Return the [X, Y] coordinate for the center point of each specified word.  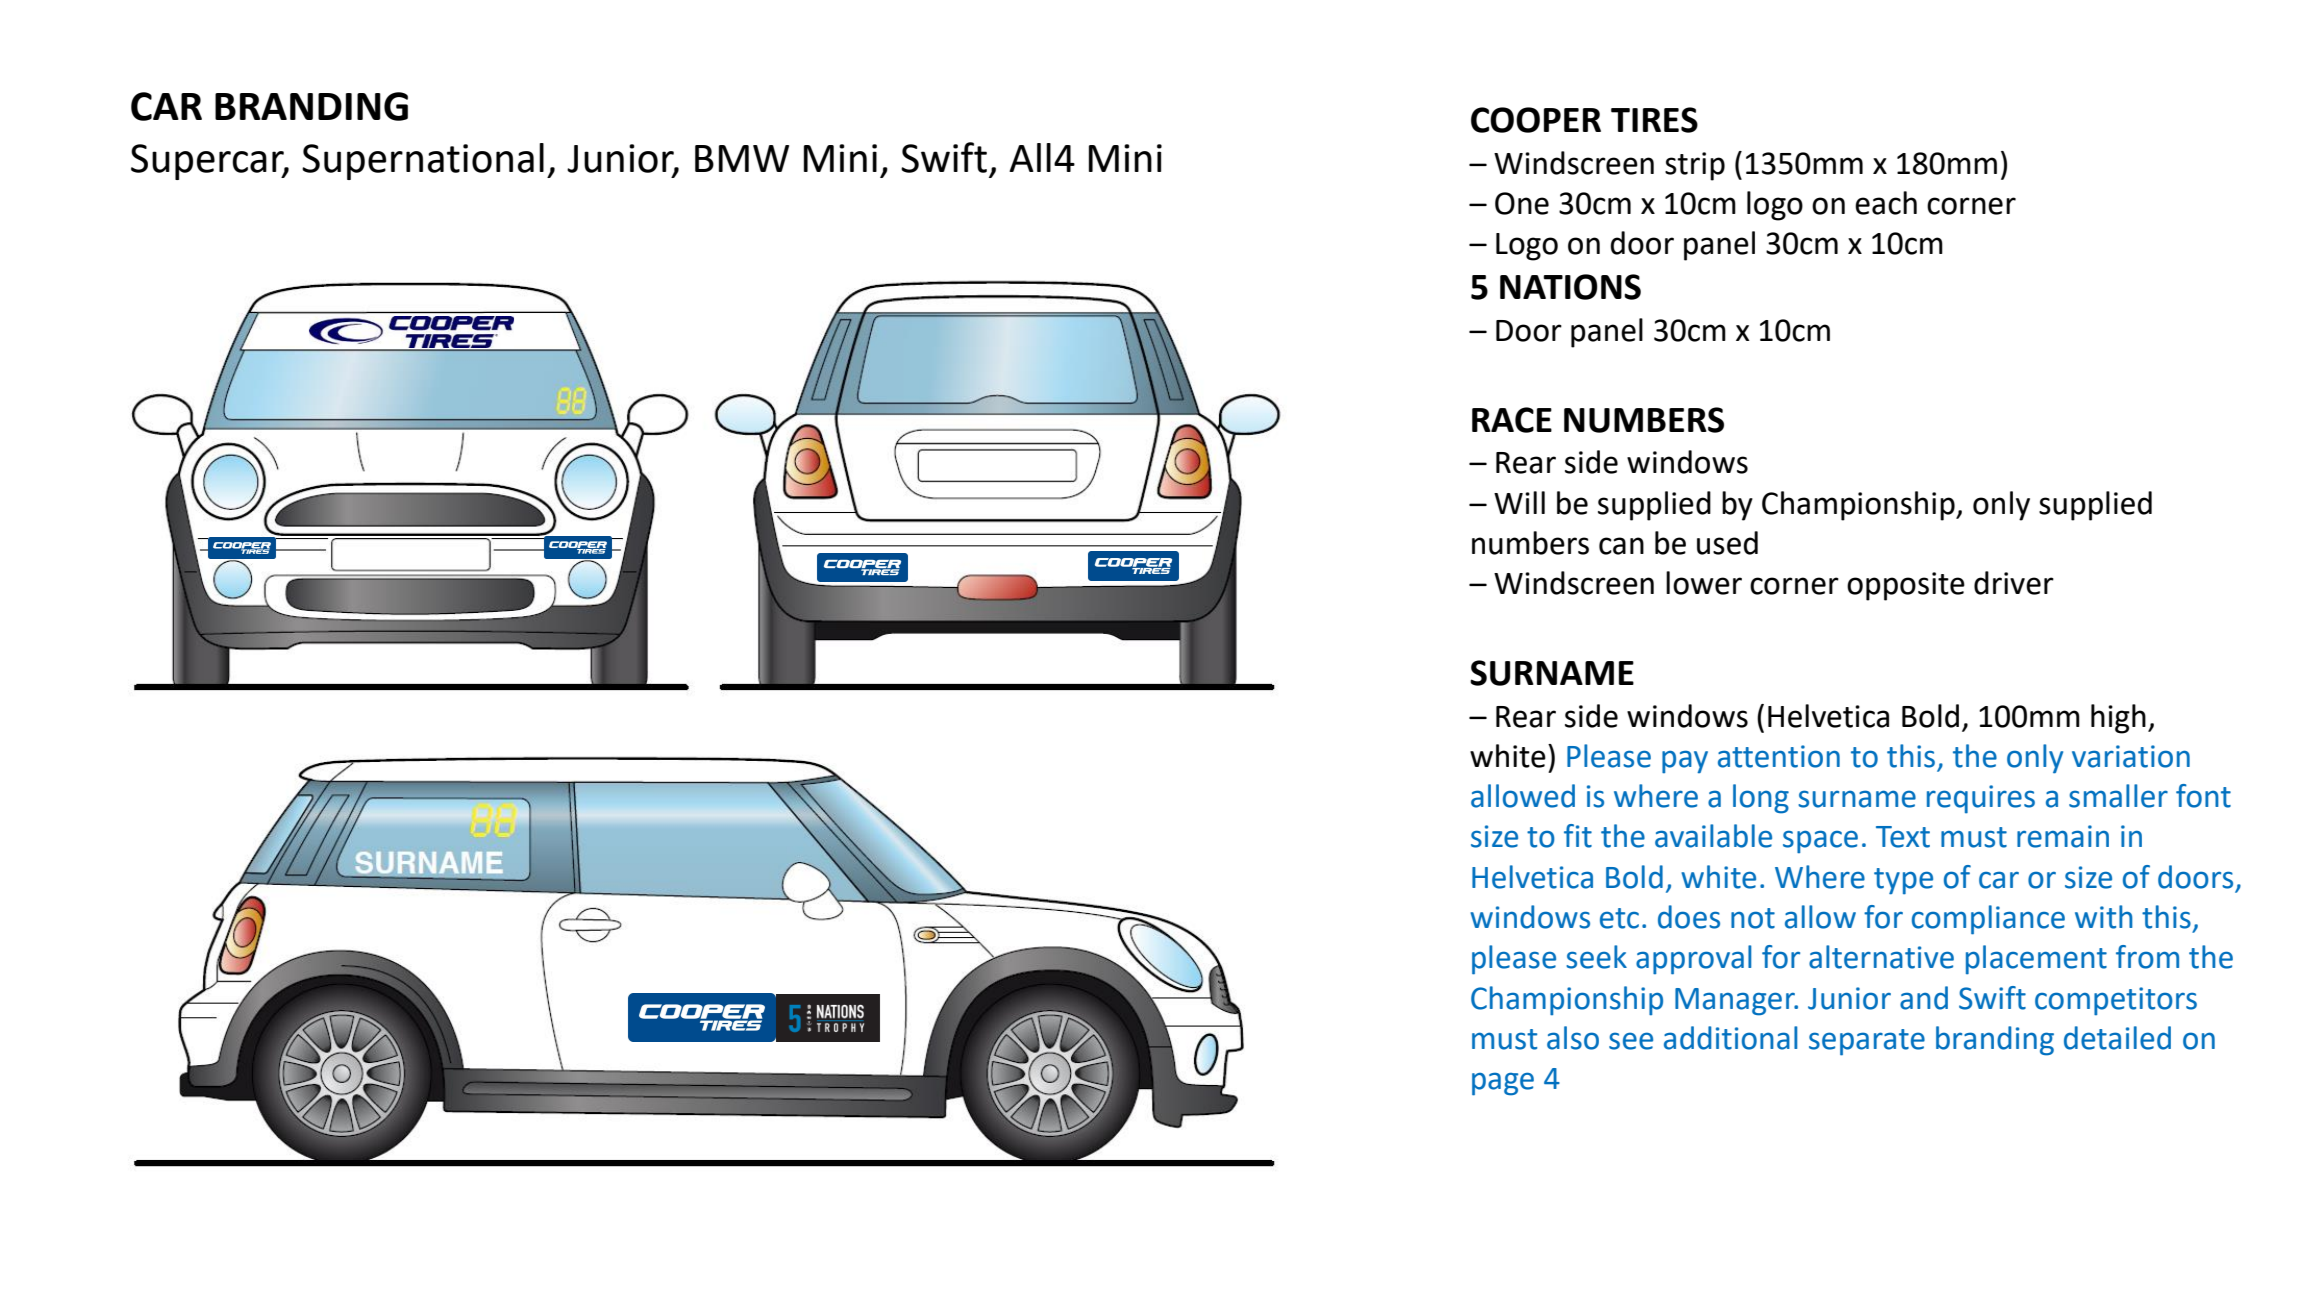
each [1886, 203]
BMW [742, 158]
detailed [2117, 1038]
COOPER [1536, 120]
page [1503, 1084]
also [1573, 1038]
